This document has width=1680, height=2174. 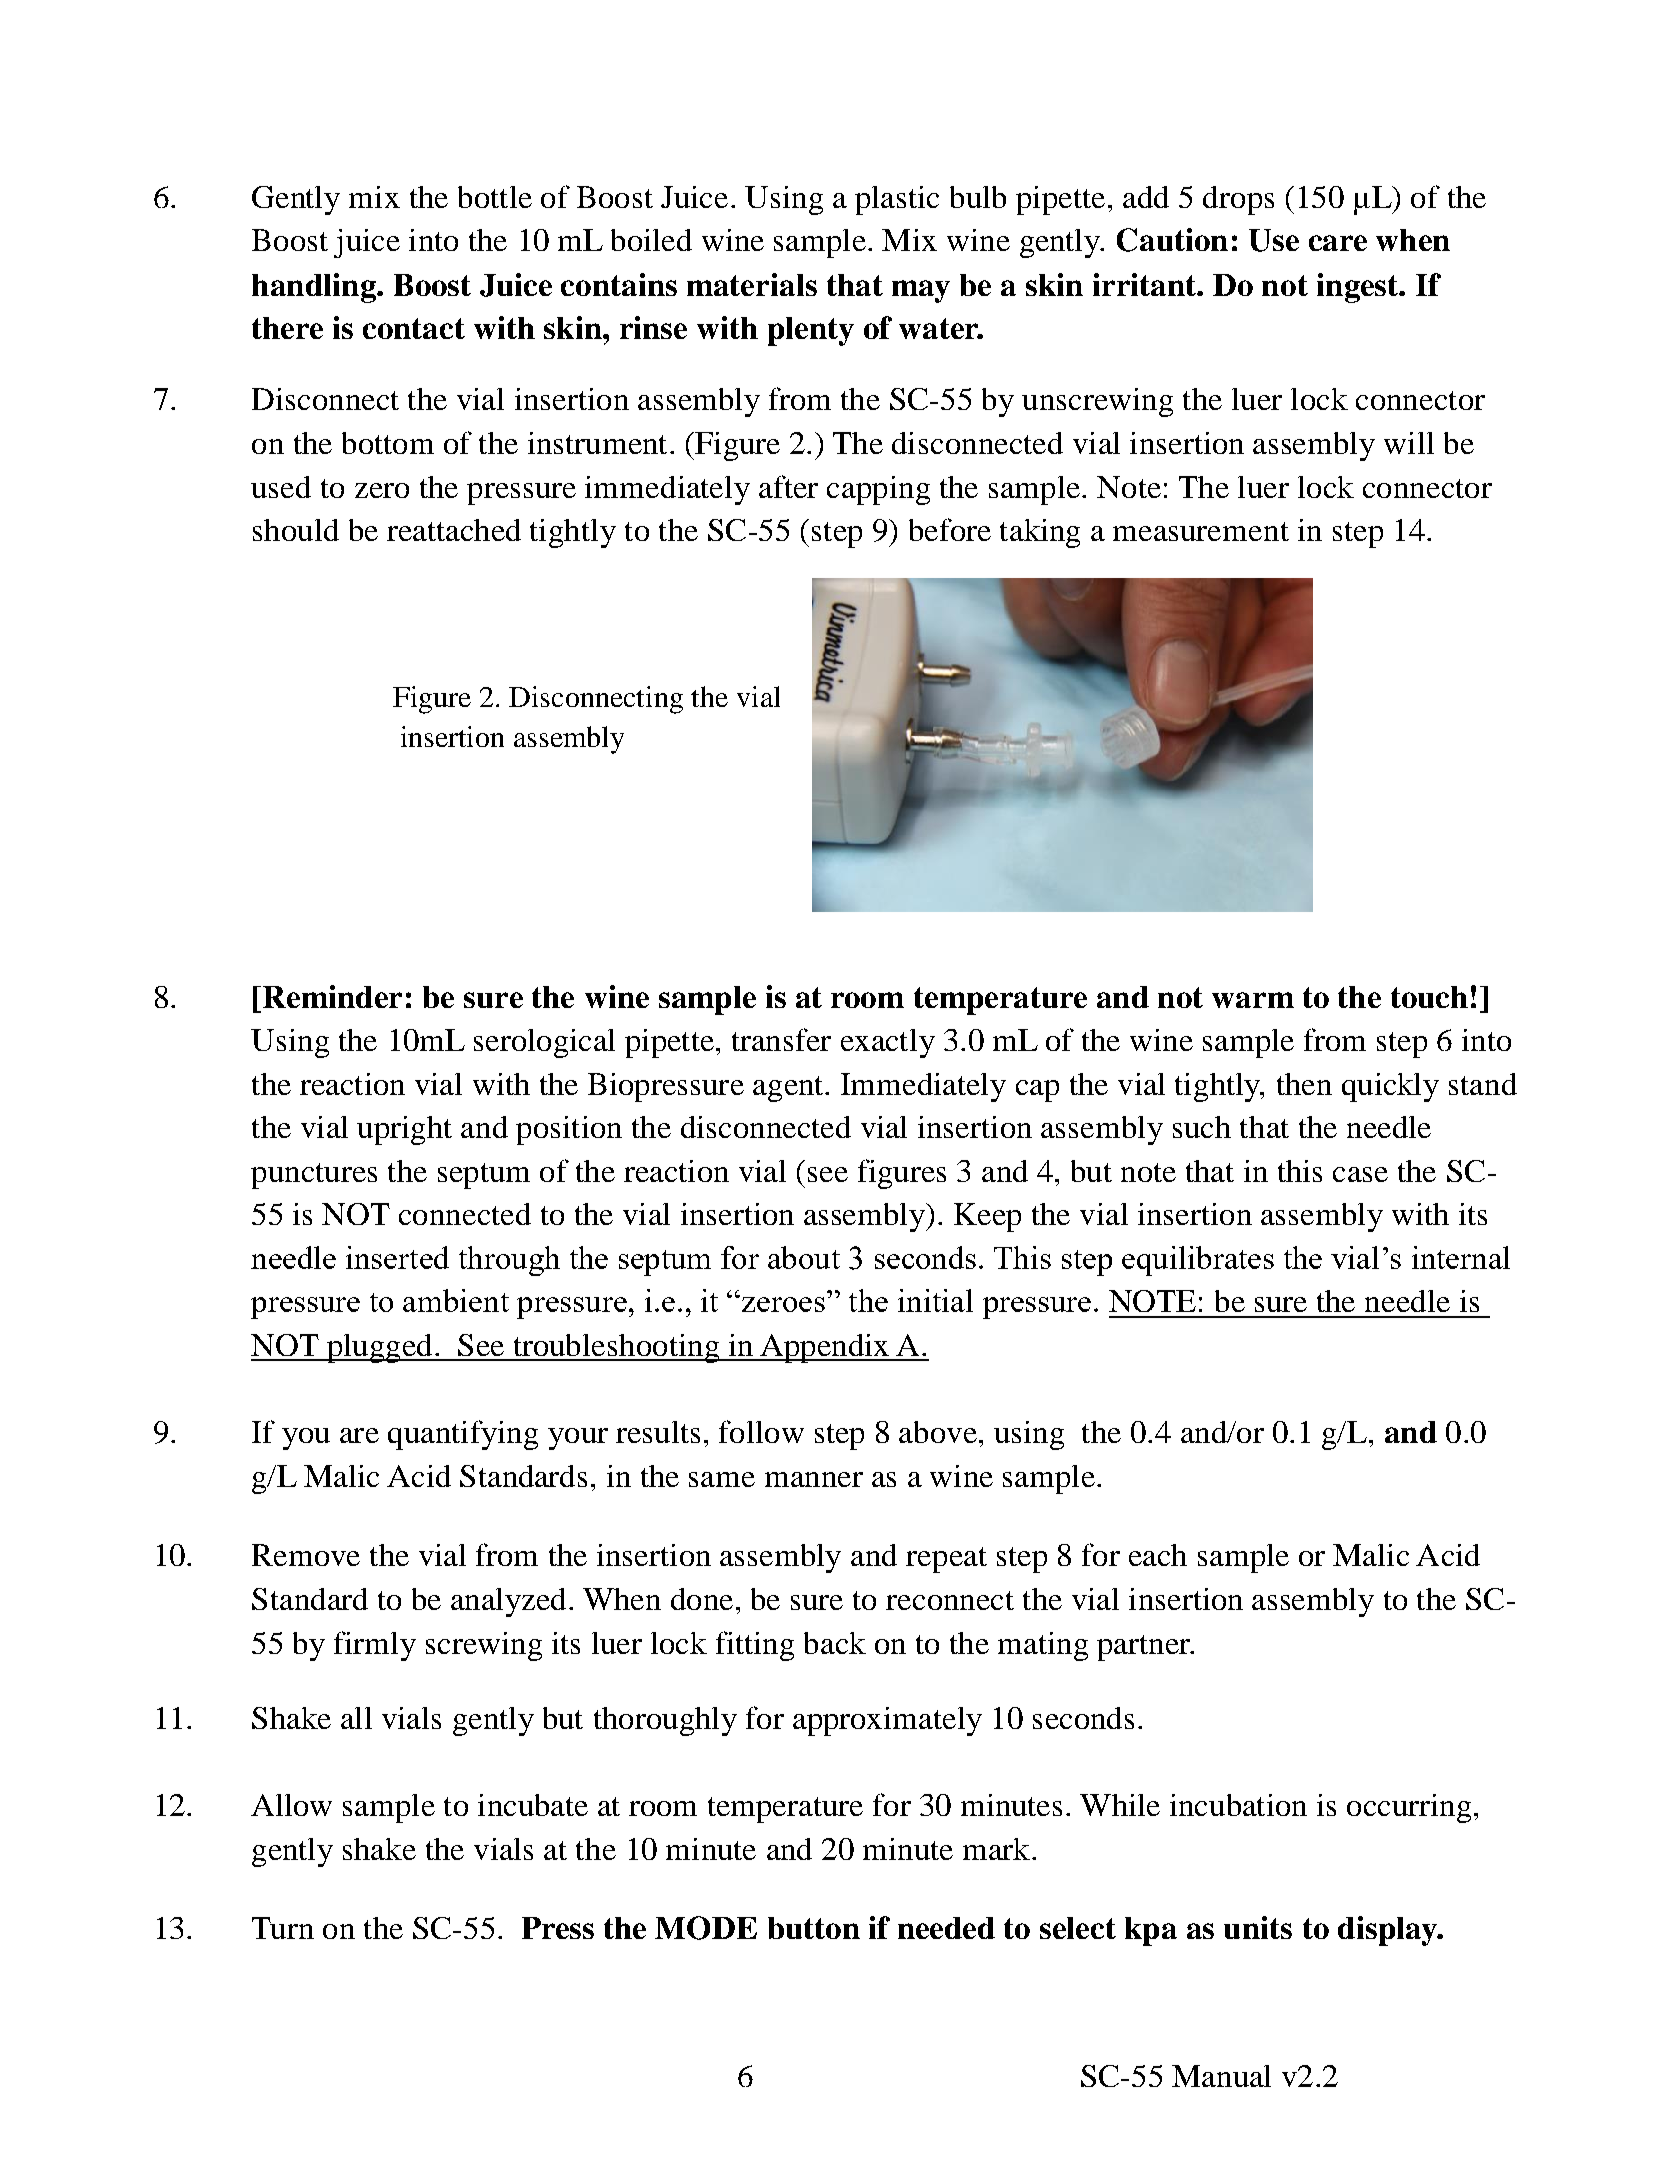 What do you see at coordinates (1409, 443) in the document?
I see `will` at bounding box center [1409, 443].
